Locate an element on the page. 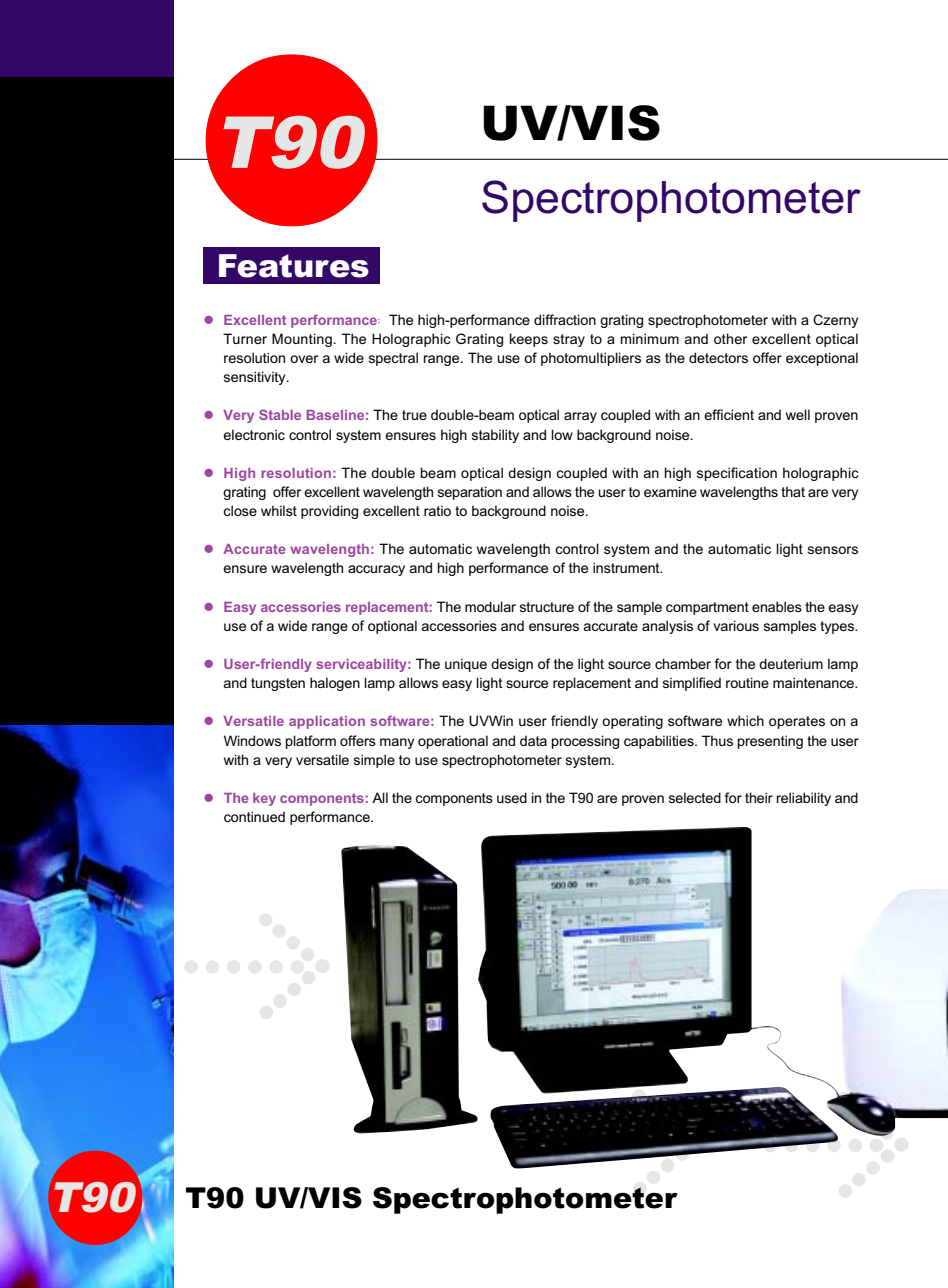 The height and width of the page is (1288, 948). other is located at coordinates (730, 338).
